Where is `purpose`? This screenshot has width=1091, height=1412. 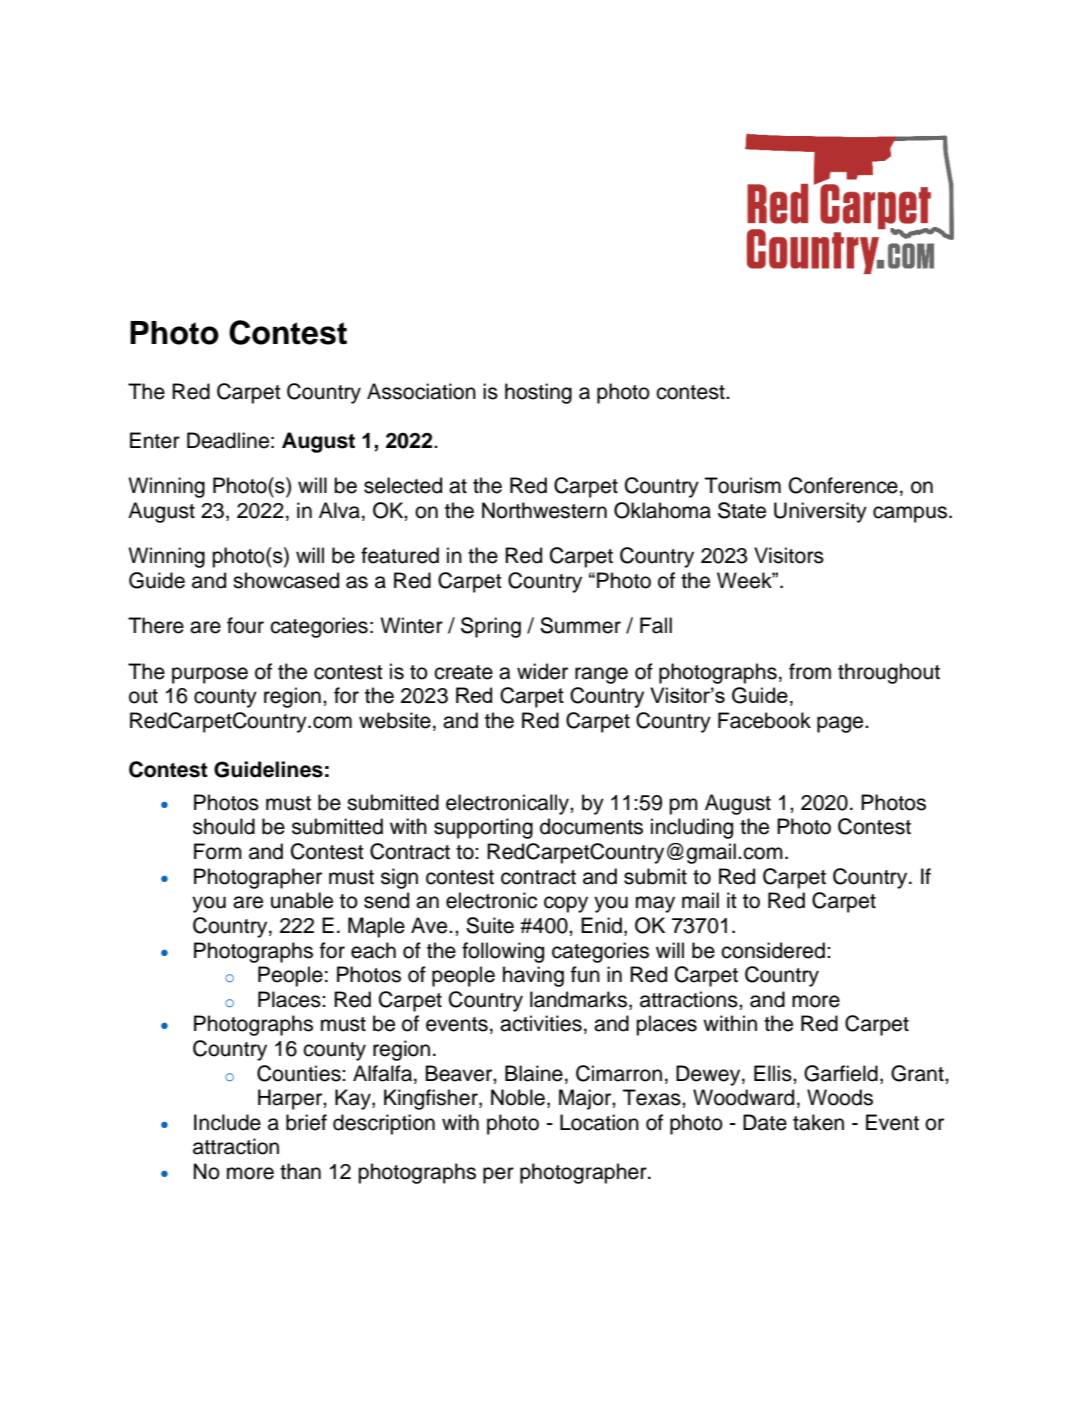
purpose is located at coordinates (210, 675).
